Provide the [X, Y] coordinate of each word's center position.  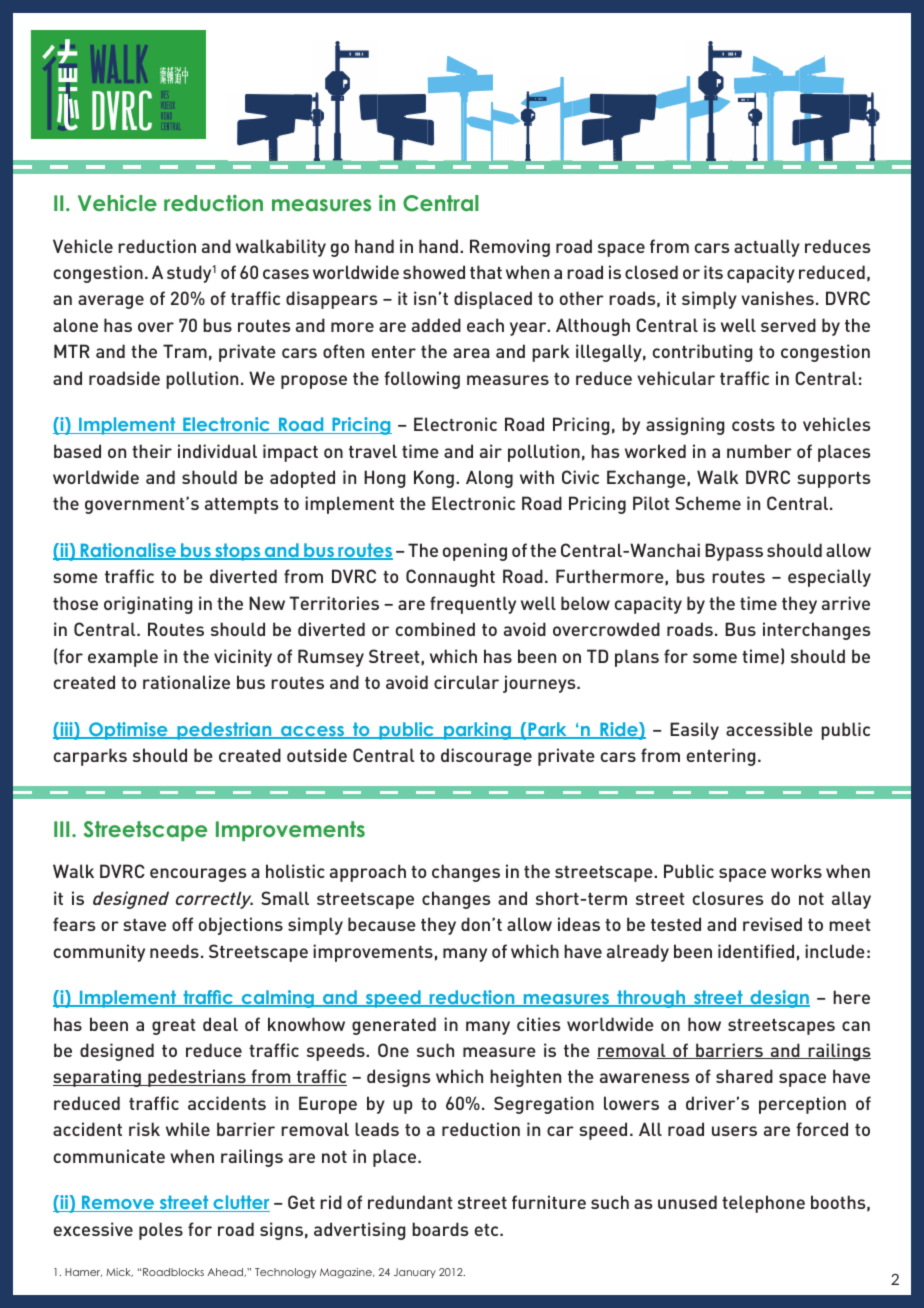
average [111, 302]
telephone [763, 1204]
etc [488, 1230]
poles [161, 1231]
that [486, 272]
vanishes [777, 298]
